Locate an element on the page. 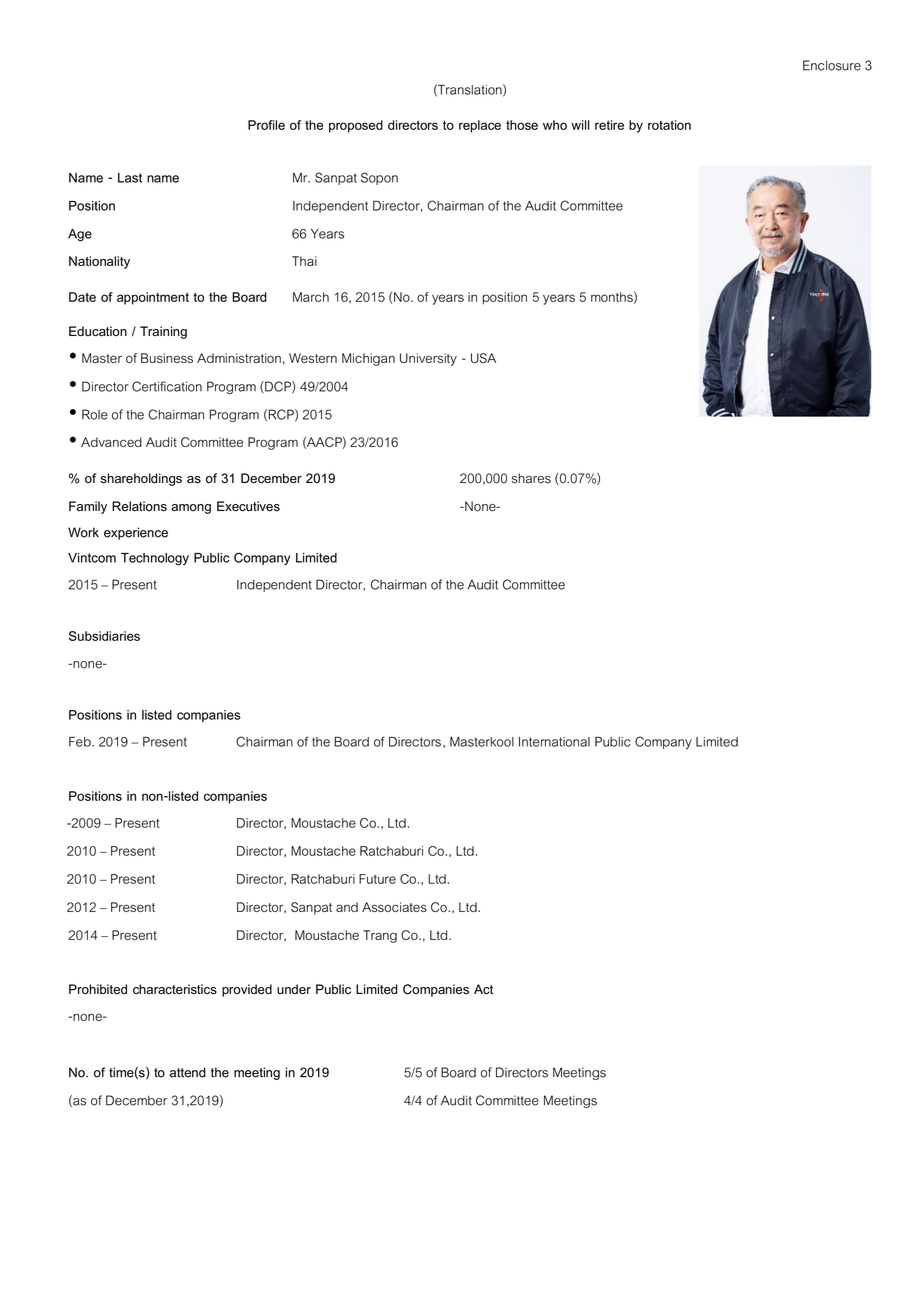 This page has height=1308, width=924. Technology is located at coordinates (155, 559).
